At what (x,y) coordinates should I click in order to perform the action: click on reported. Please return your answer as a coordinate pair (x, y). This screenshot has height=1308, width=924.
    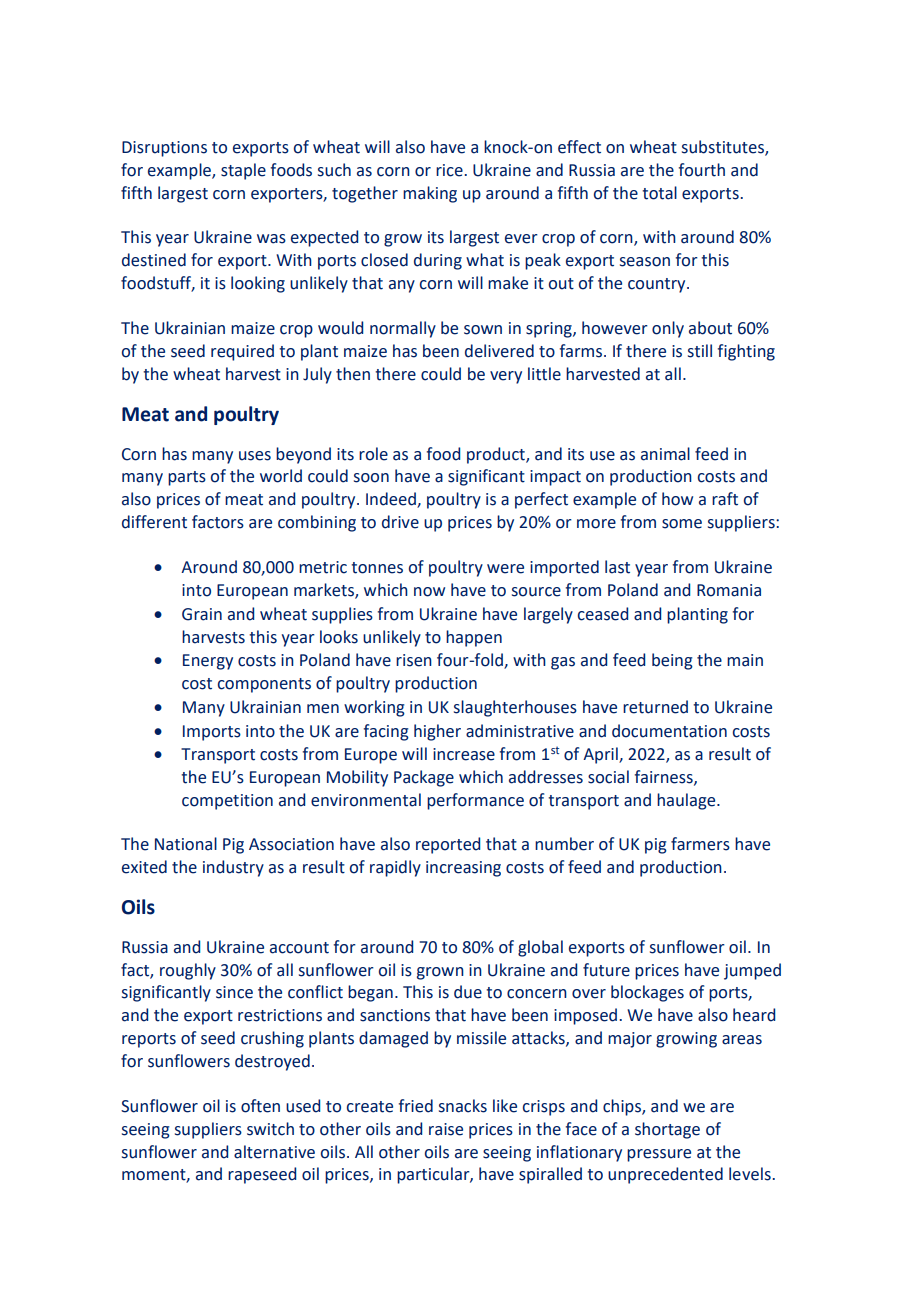
    Looking at the image, I should click on (448, 845).
